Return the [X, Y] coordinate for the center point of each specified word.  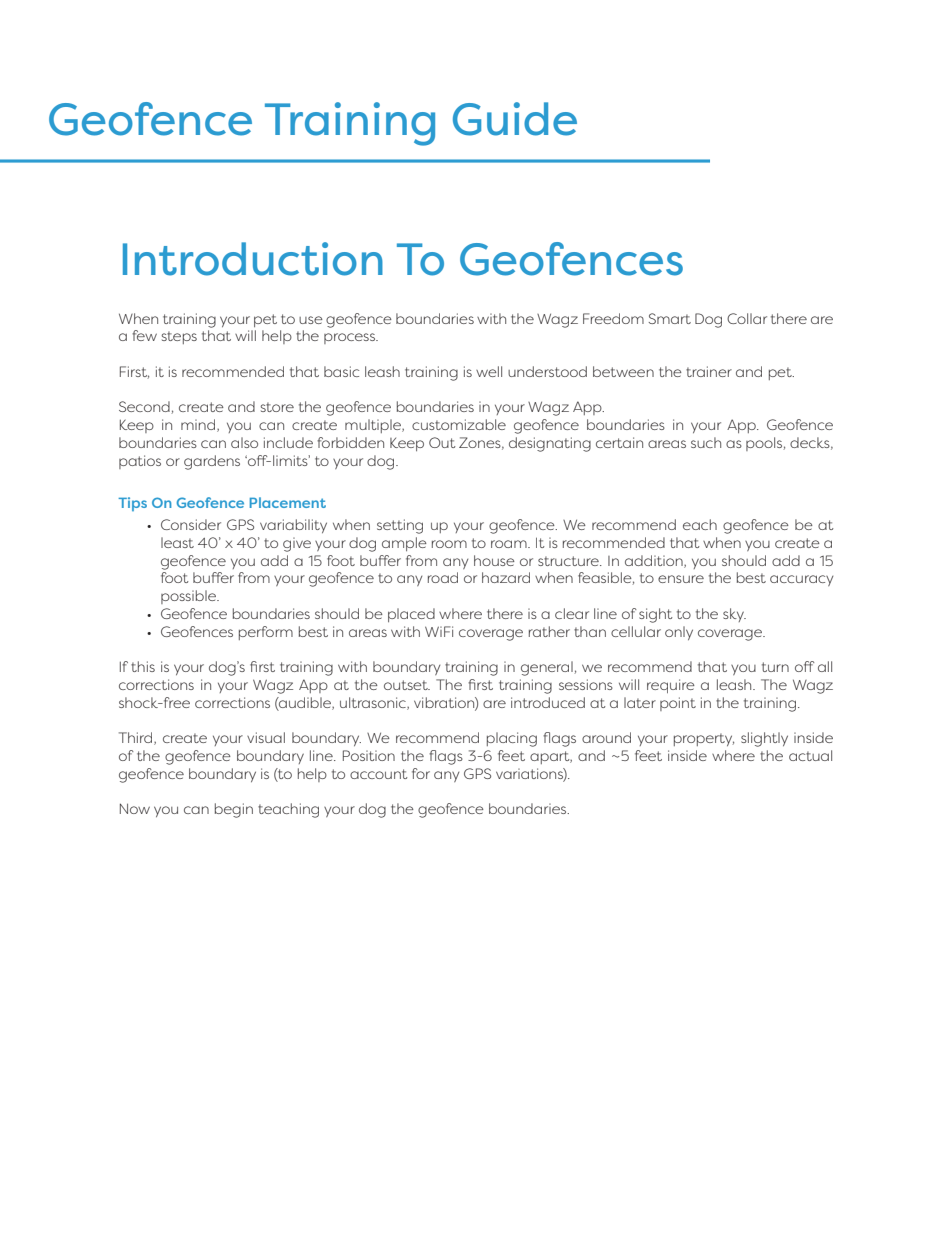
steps [179, 337]
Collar [747, 318]
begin [234, 810]
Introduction [253, 259]
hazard [506, 577]
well [489, 371]
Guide [515, 119]
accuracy [801, 580]
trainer [709, 371]
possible [189, 597]
